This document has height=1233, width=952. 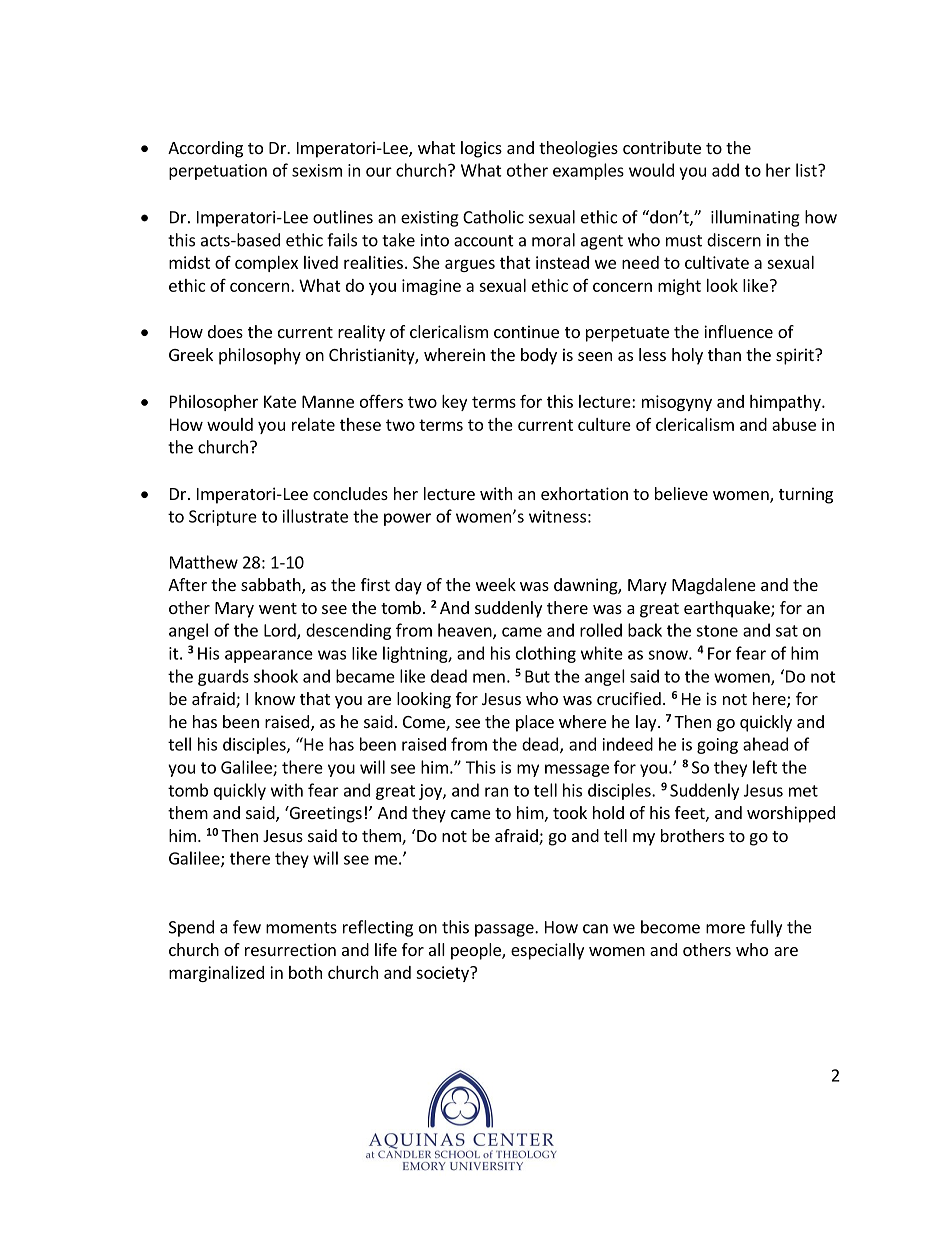 What do you see at coordinates (717, 746) in the document?
I see `going` at bounding box center [717, 746].
